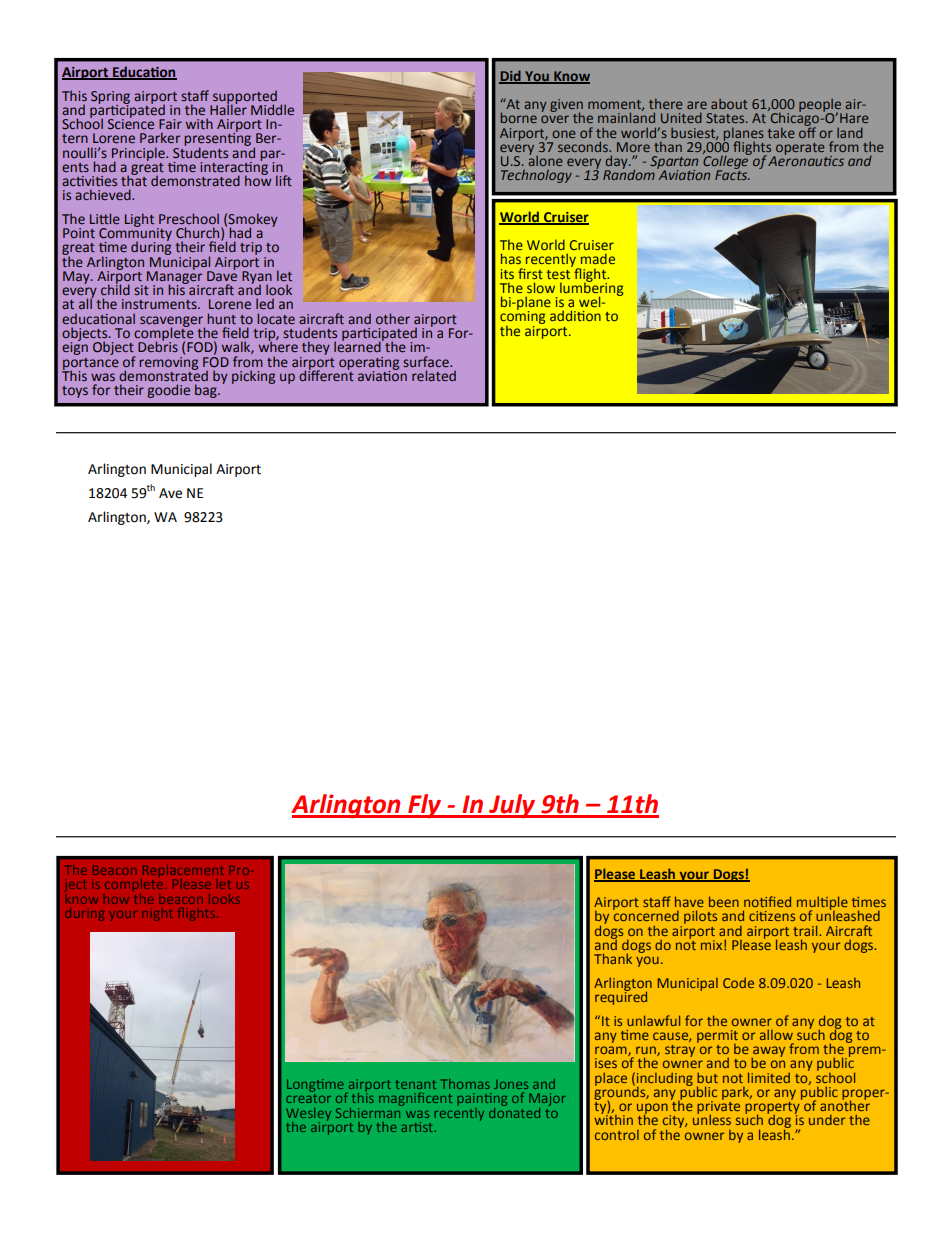 This image has width=952, height=1233. What do you see at coordinates (308, 1098) in the image?
I see `creator` at bounding box center [308, 1098].
